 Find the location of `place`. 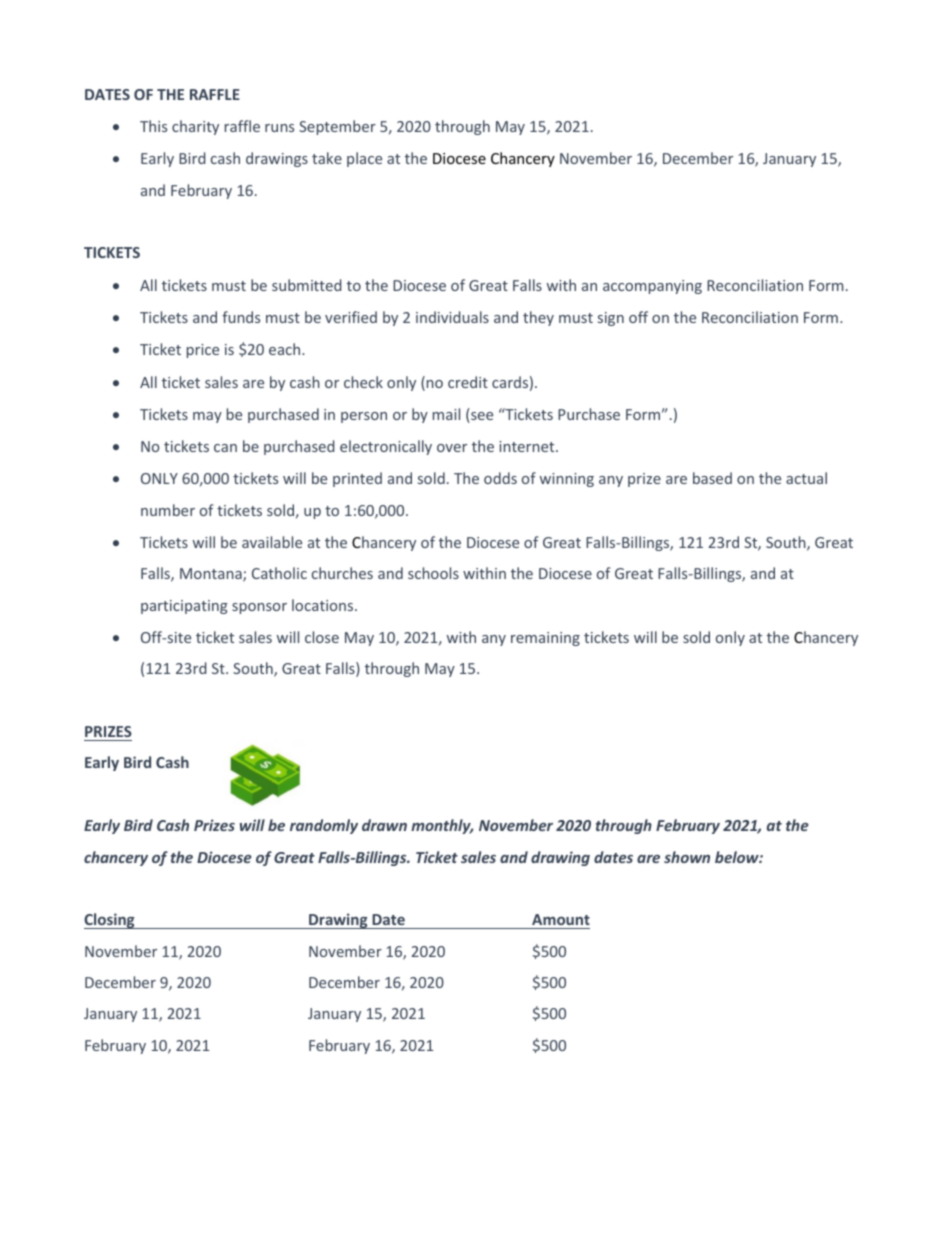

place is located at coordinates (364, 159).
